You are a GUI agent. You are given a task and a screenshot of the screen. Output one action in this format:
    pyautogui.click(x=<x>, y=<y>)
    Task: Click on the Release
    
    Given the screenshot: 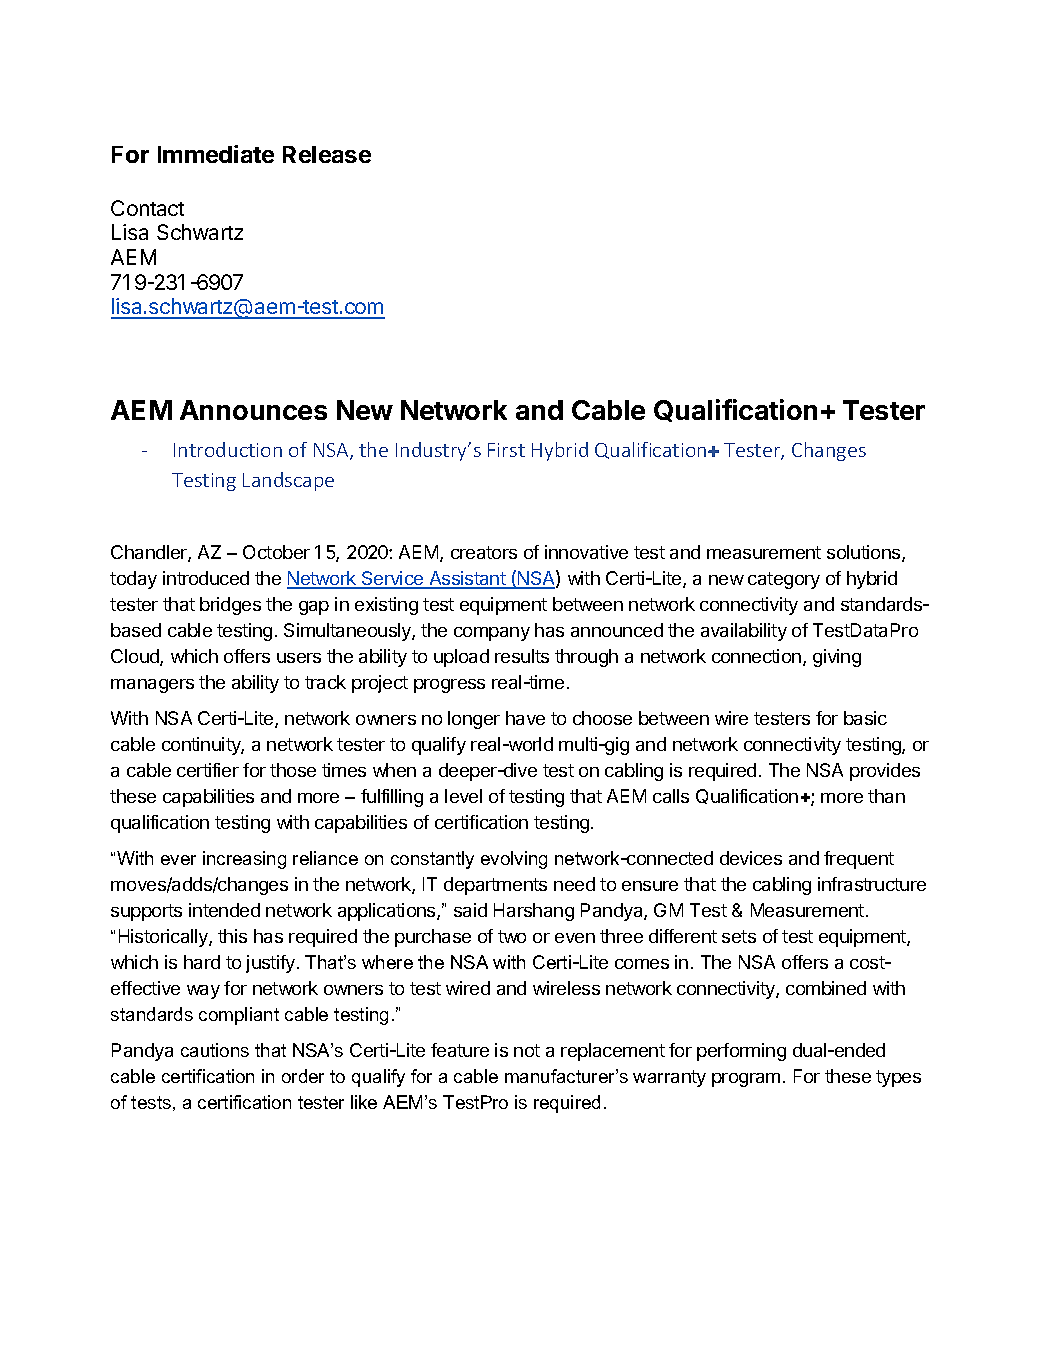 What is the action you would take?
    pyautogui.click(x=327, y=154)
